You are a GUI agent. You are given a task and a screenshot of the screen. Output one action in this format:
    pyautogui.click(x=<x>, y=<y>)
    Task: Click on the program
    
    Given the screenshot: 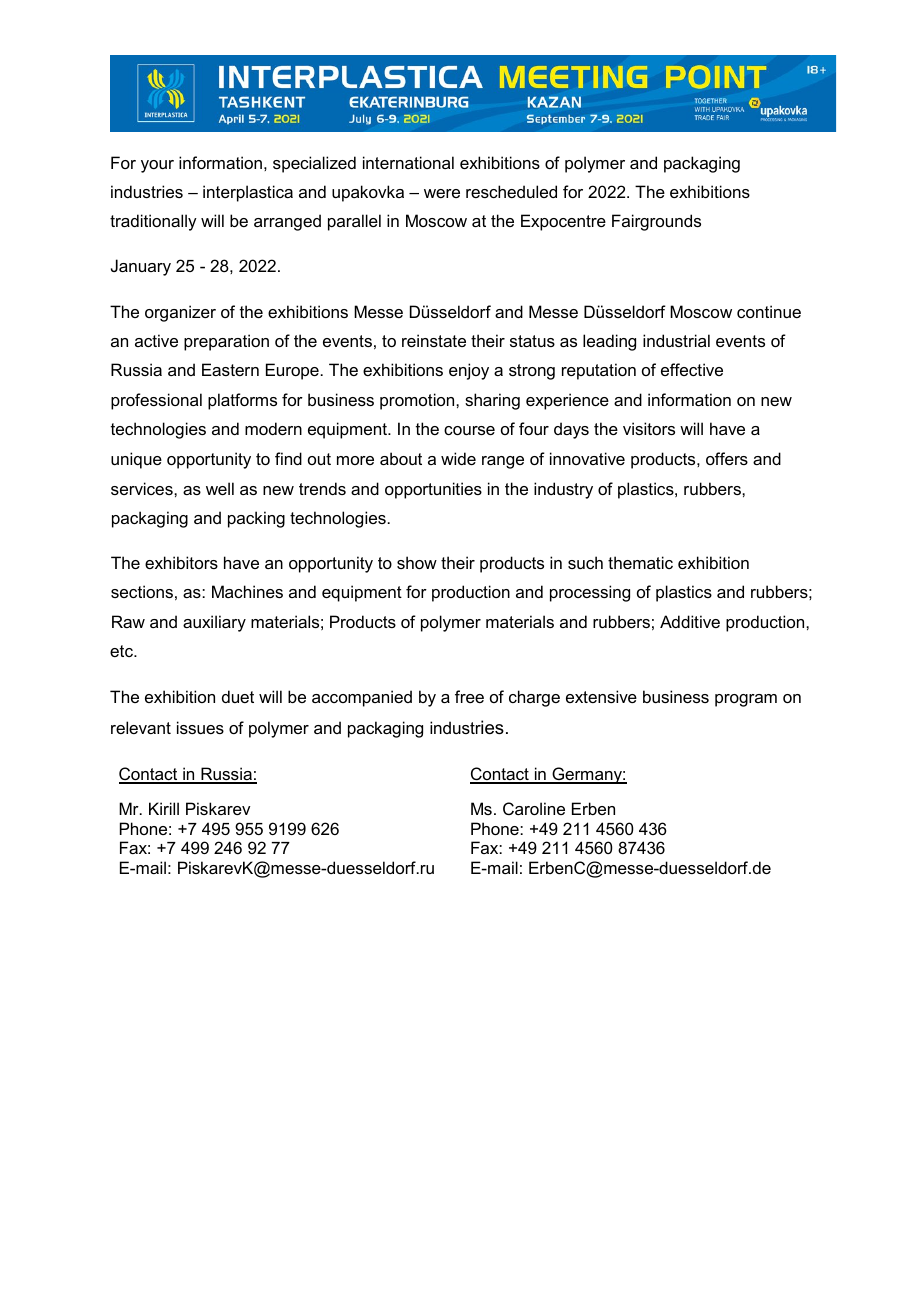 What is the action you would take?
    pyautogui.click(x=746, y=700)
